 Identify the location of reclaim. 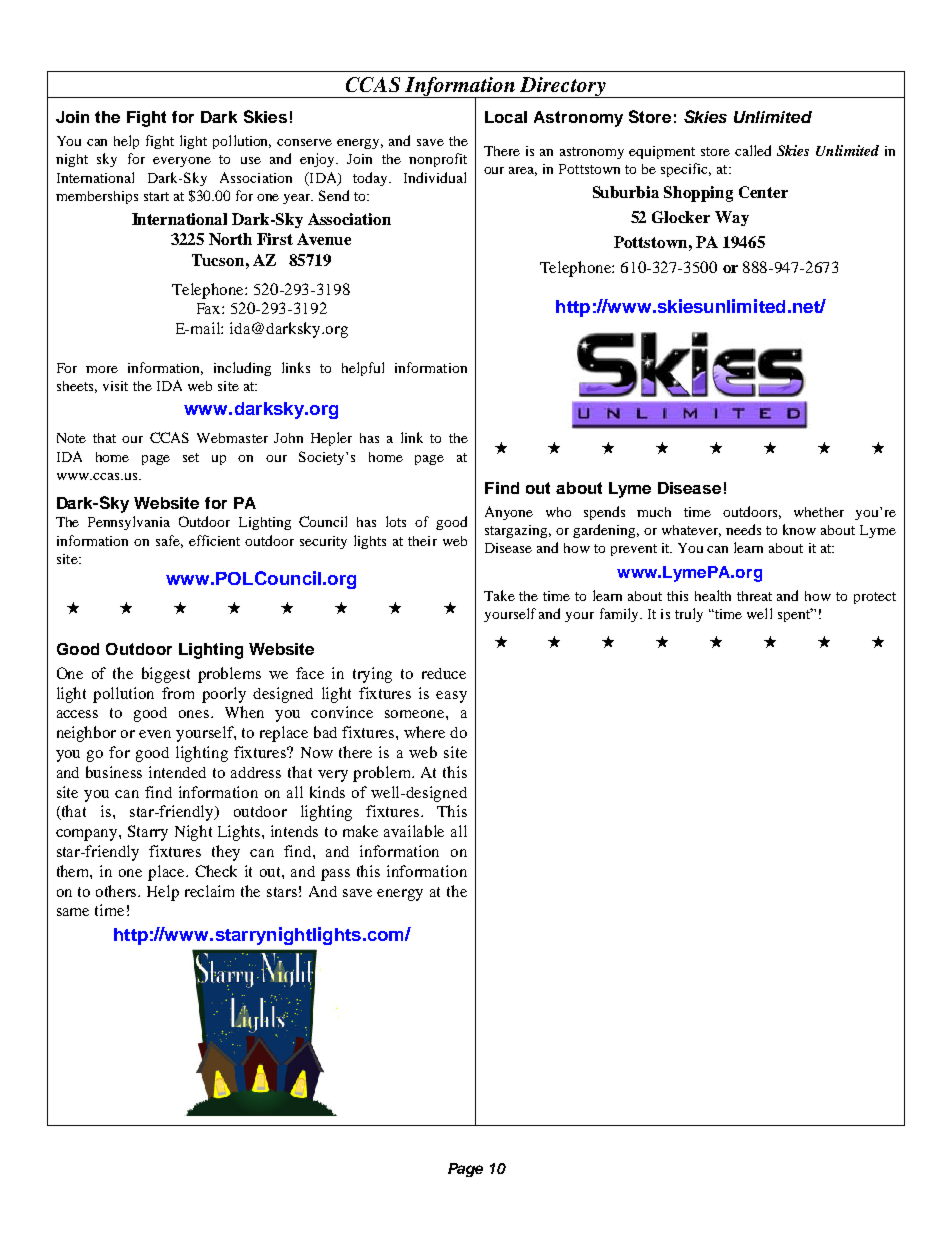
(209, 891).
